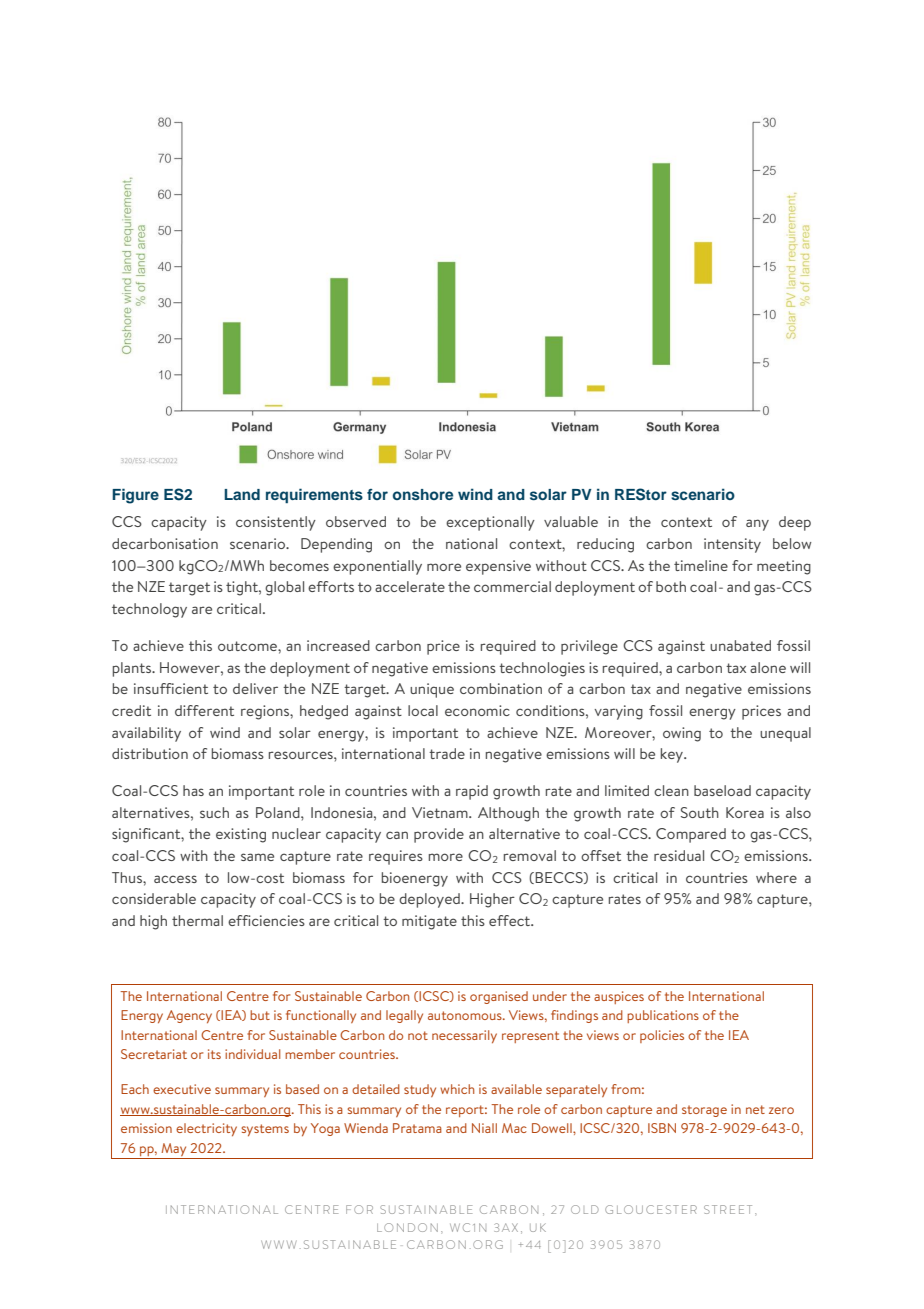 The width and height of the screenshot is (924, 1309). What do you see at coordinates (757, 525) in the screenshot?
I see `any` at bounding box center [757, 525].
